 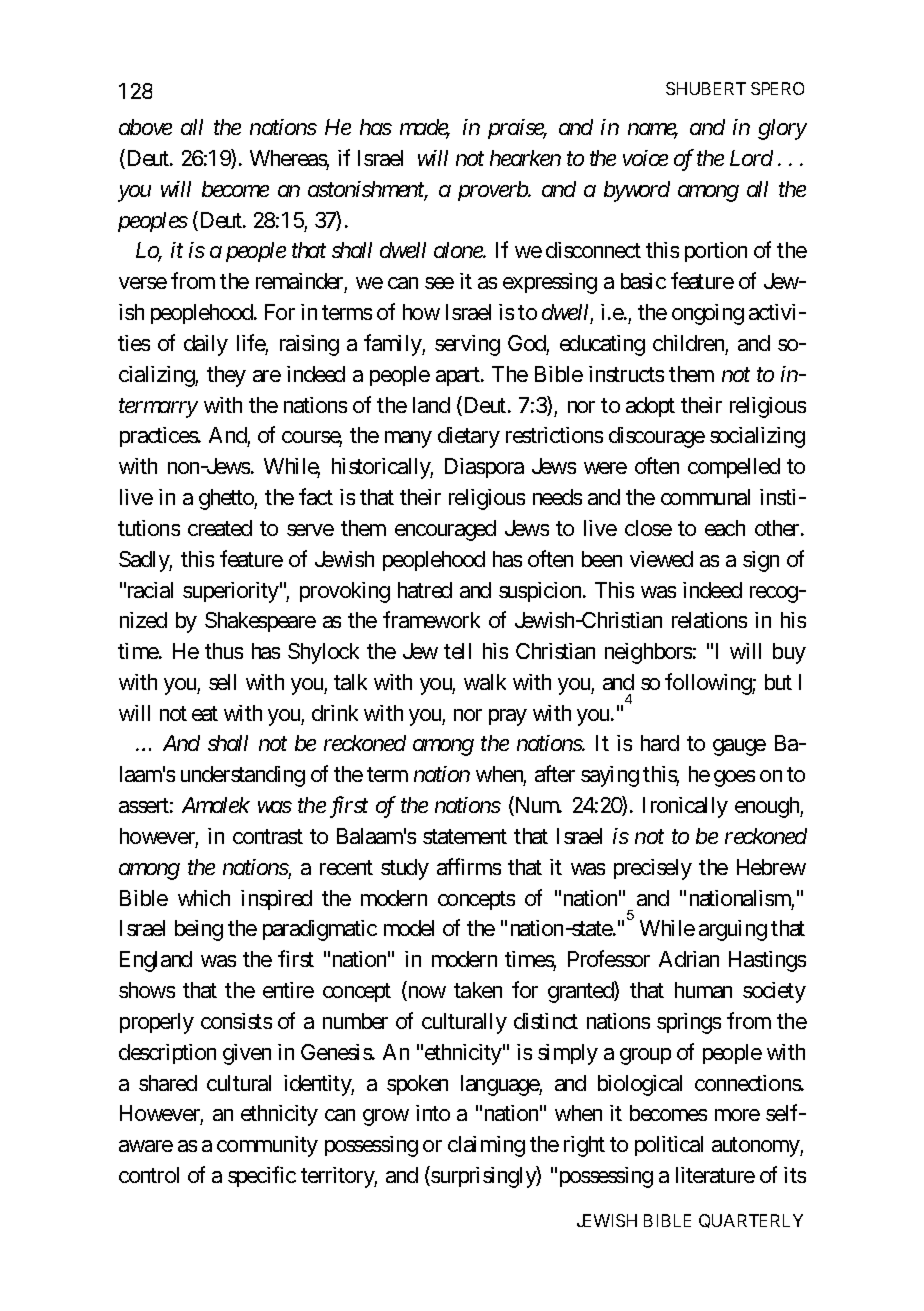 I want to click on Diaspora, so click(x=484, y=468).
